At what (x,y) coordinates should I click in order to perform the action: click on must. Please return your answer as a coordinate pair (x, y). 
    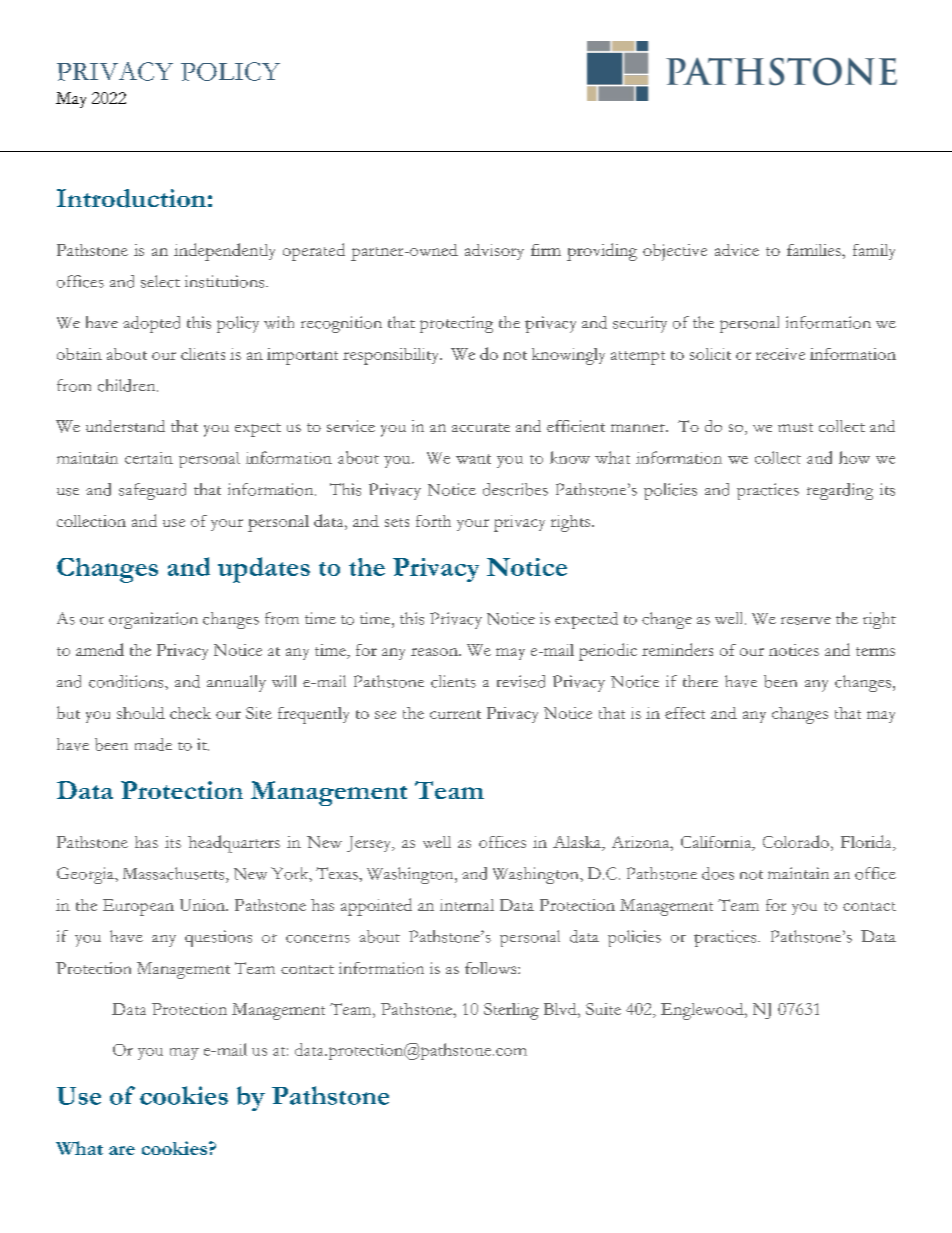
    Looking at the image, I should click on (795, 427).
